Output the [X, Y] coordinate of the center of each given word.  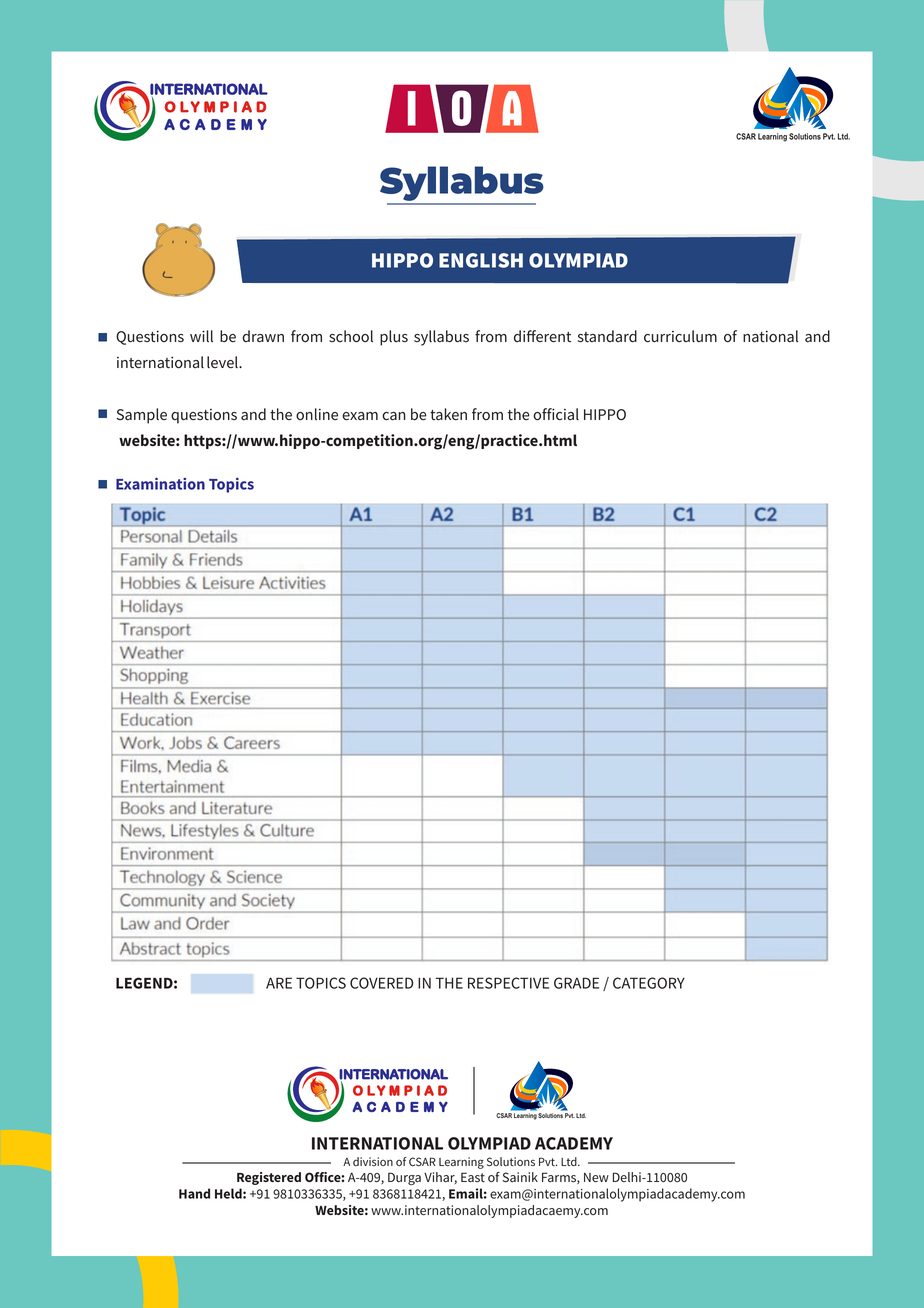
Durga [404, 1178]
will [201, 336]
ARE [279, 983]
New [596, 1177]
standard [607, 336]
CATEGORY [649, 983]
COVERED [381, 983]
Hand [194, 1193]
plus [394, 338]
